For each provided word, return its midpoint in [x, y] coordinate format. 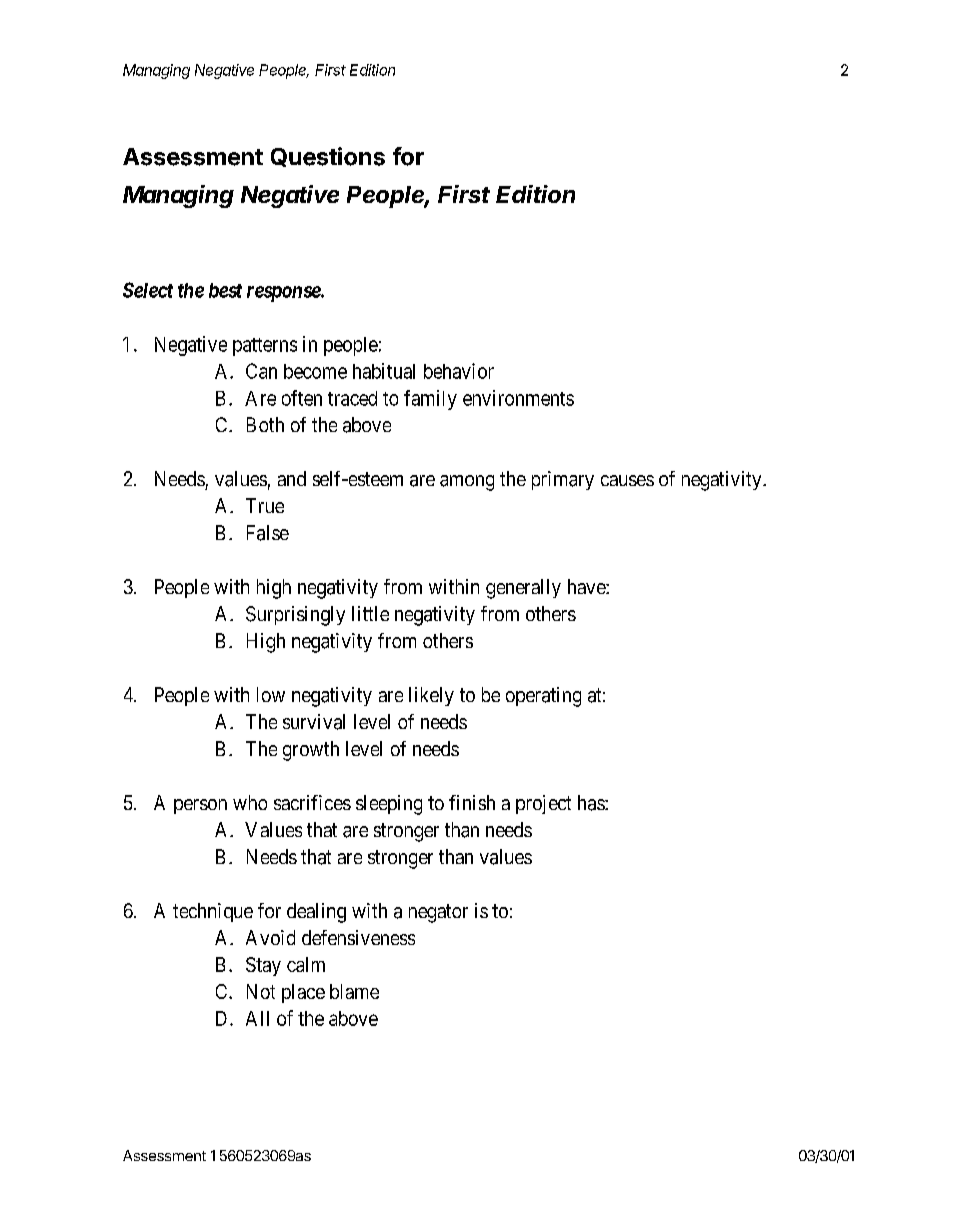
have [587, 586]
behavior [459, 371]
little [370, 613]
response [284, 294]
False [268, 533]
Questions [328, 157]
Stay [263, 966]
